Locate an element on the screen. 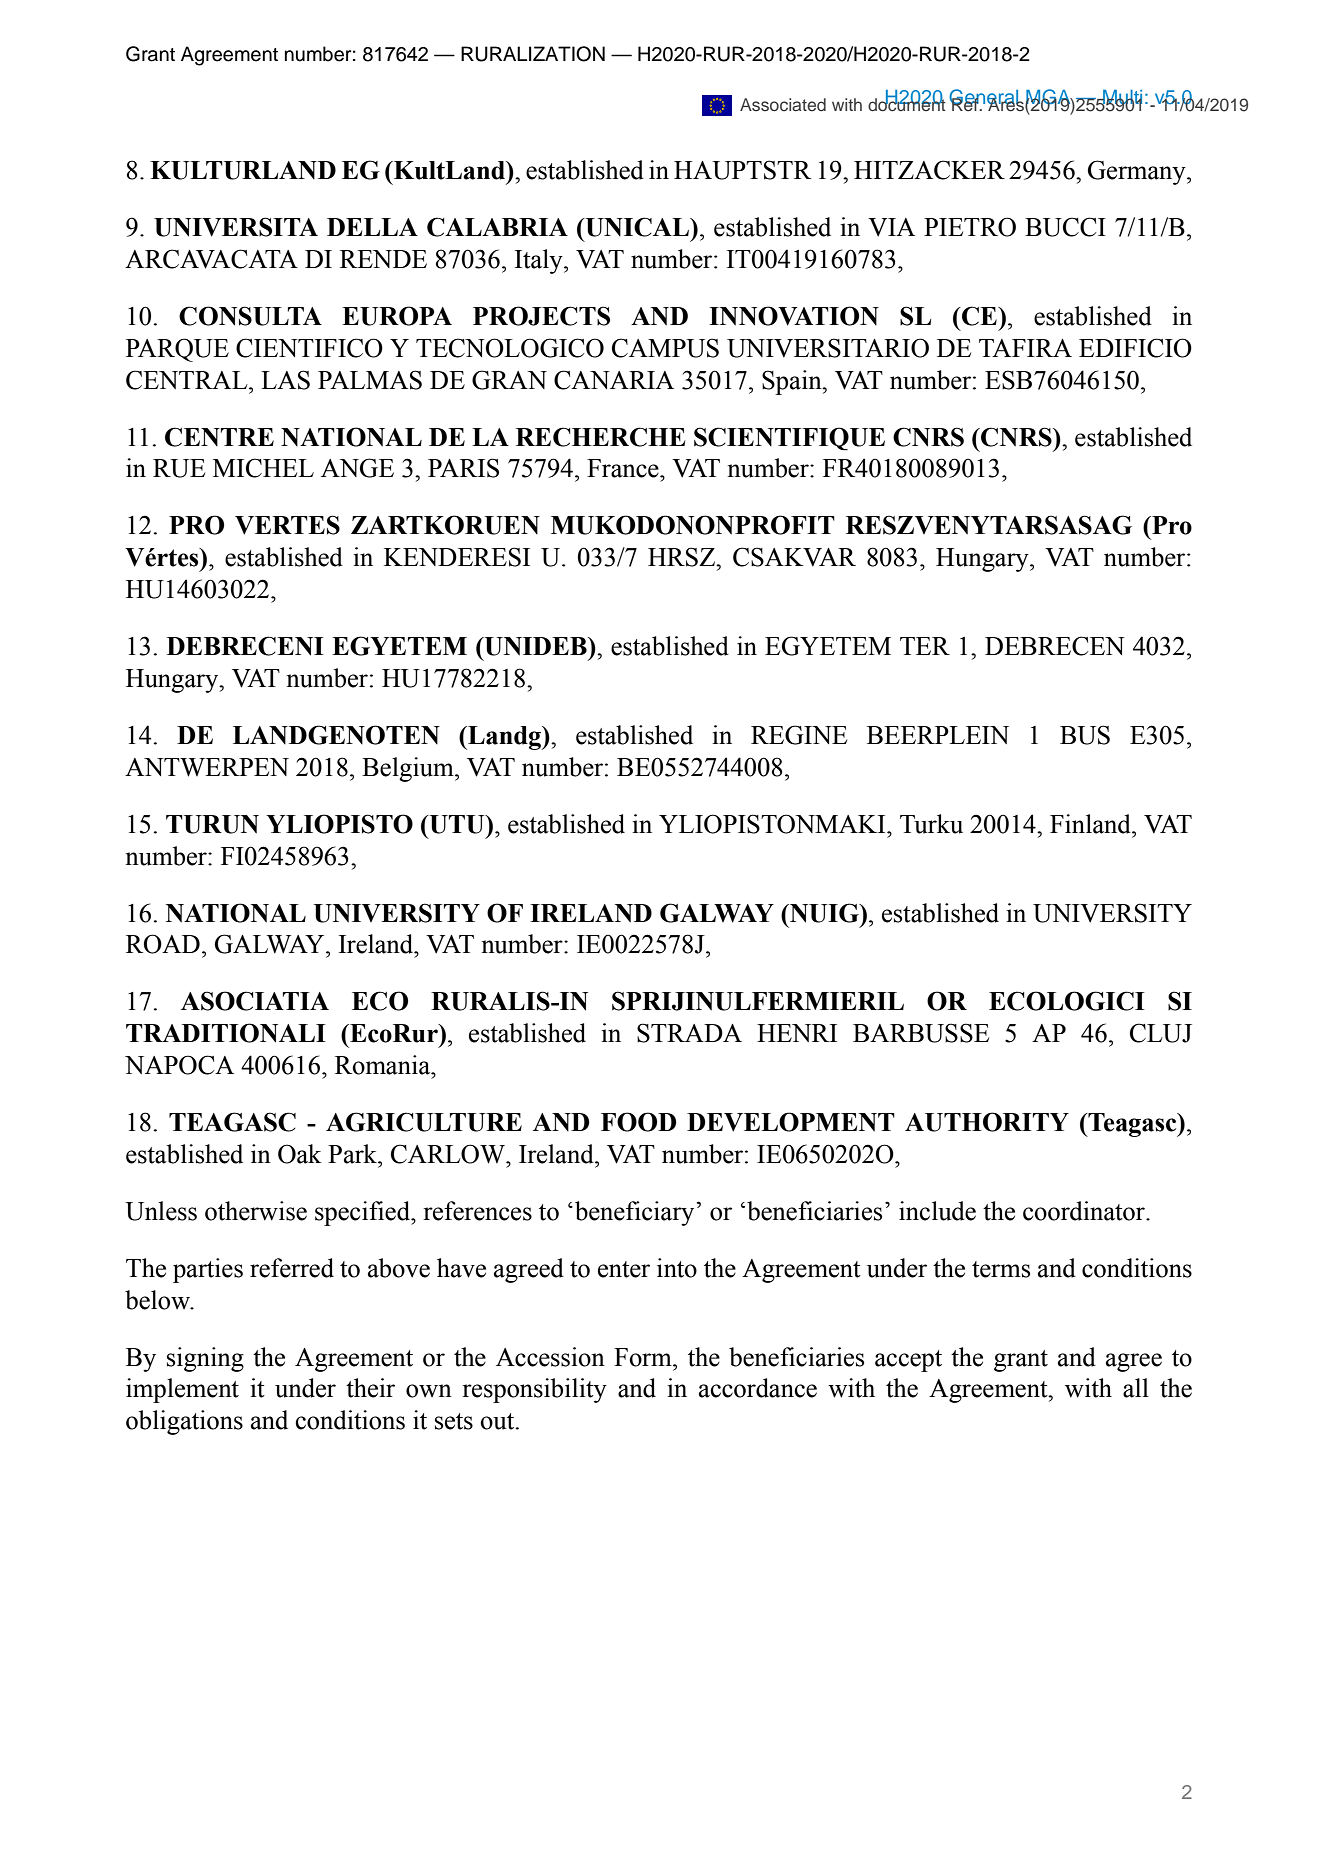 The image size is (1318, 1863). REGINE is located at coordinates (799, 735).
